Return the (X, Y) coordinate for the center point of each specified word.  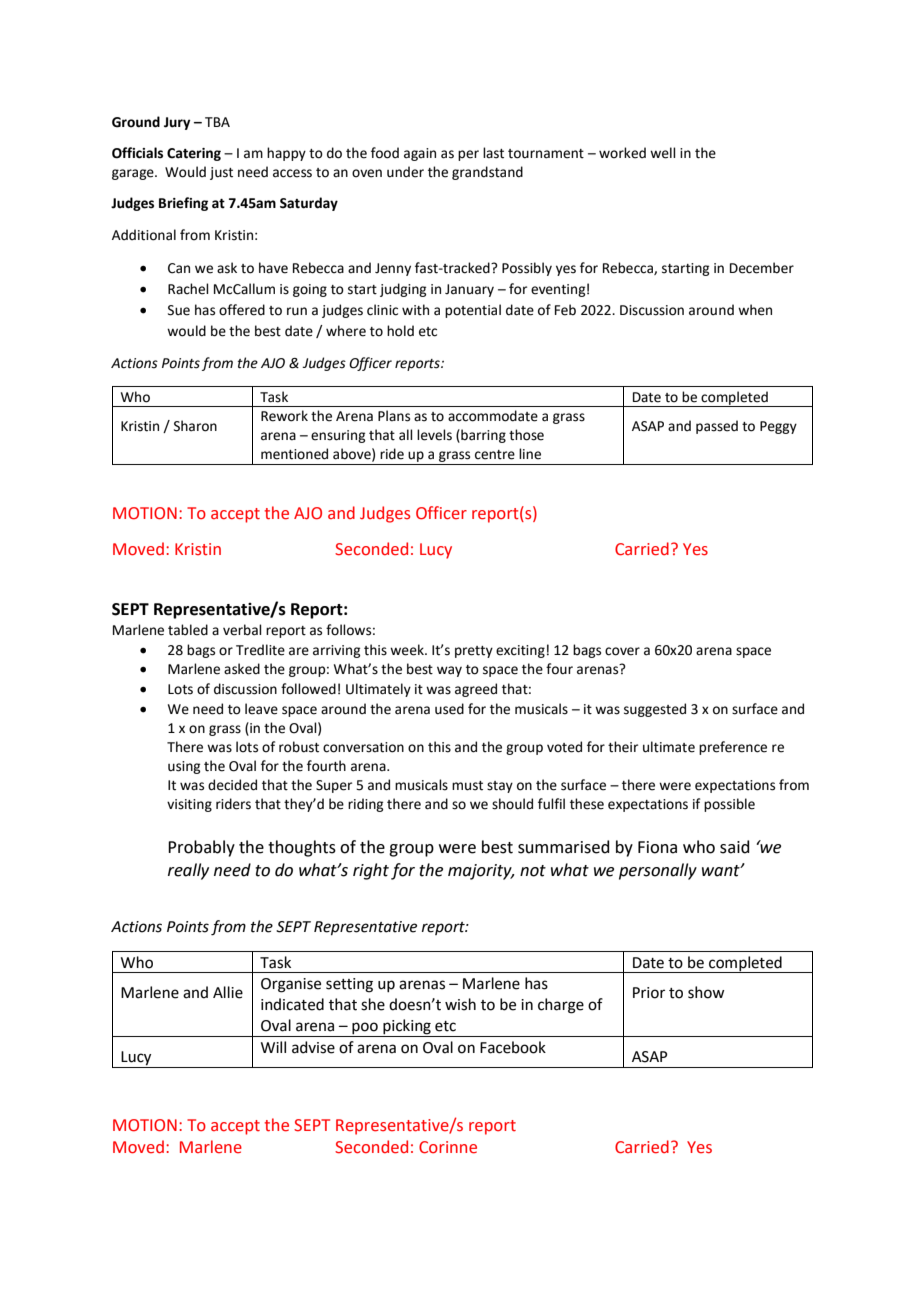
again (420, 154)
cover (622, 651)
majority (481, 872)
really (188, 871)
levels (434, 435)
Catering (194, 154)
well (663, 153)
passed (717, 427)
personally (658, 871)
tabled (188, 630)
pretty (474, 652)
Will (273, 1047)
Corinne (448, 1147)
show (706, 992)
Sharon (195, 426)
